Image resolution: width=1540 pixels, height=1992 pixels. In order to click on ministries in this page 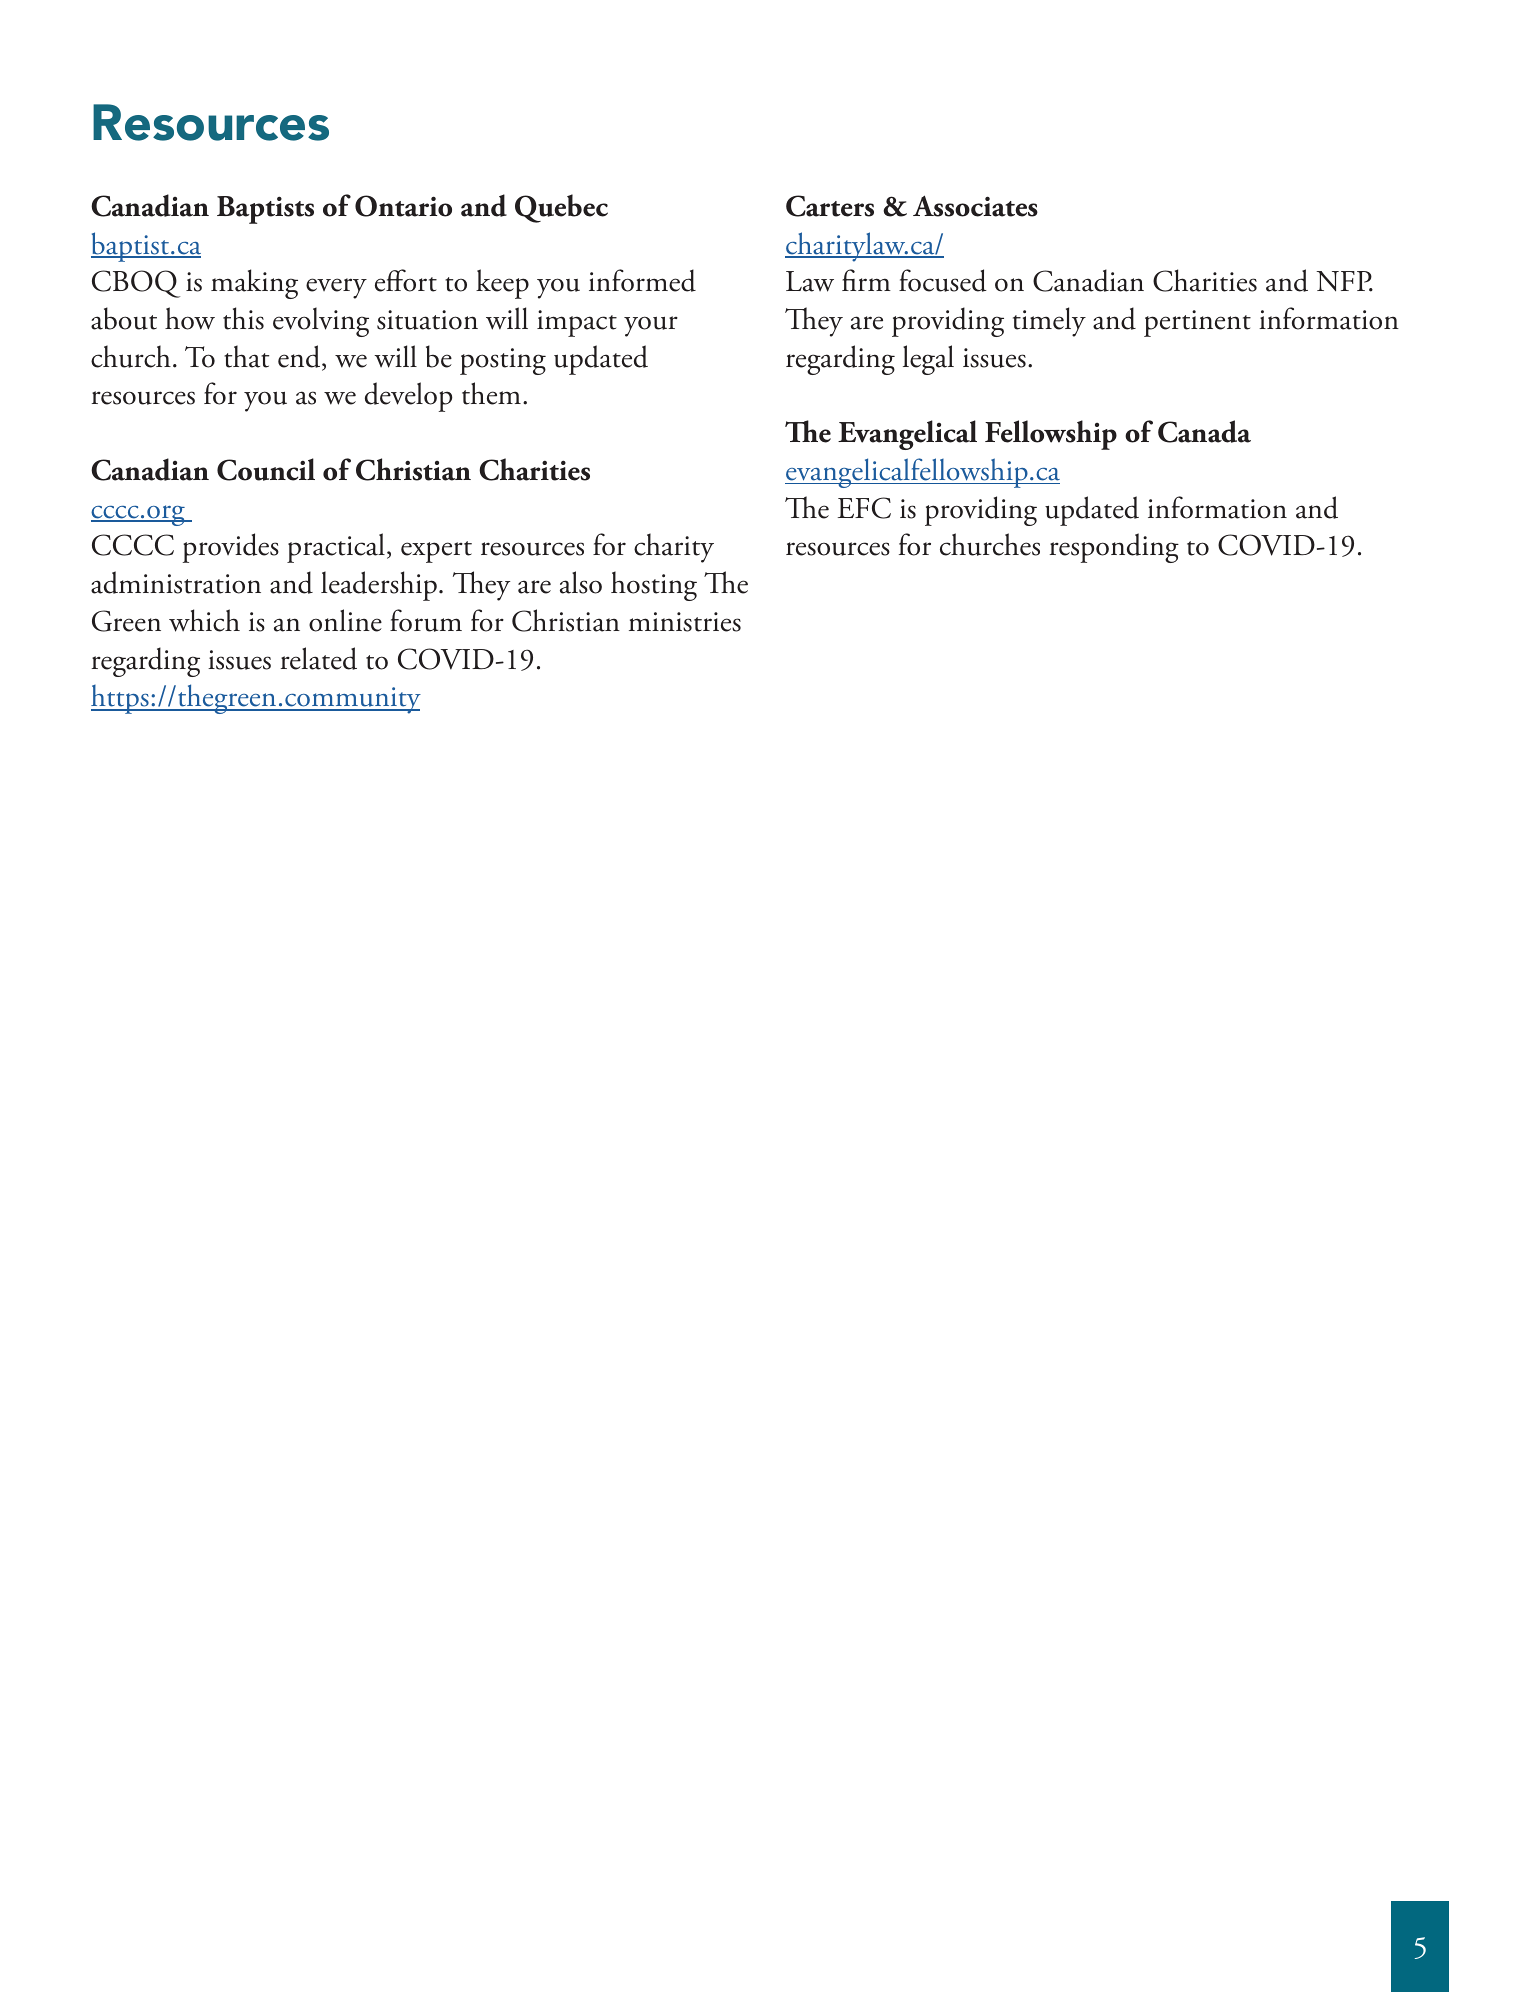, I will do `click(685, 622)`.
